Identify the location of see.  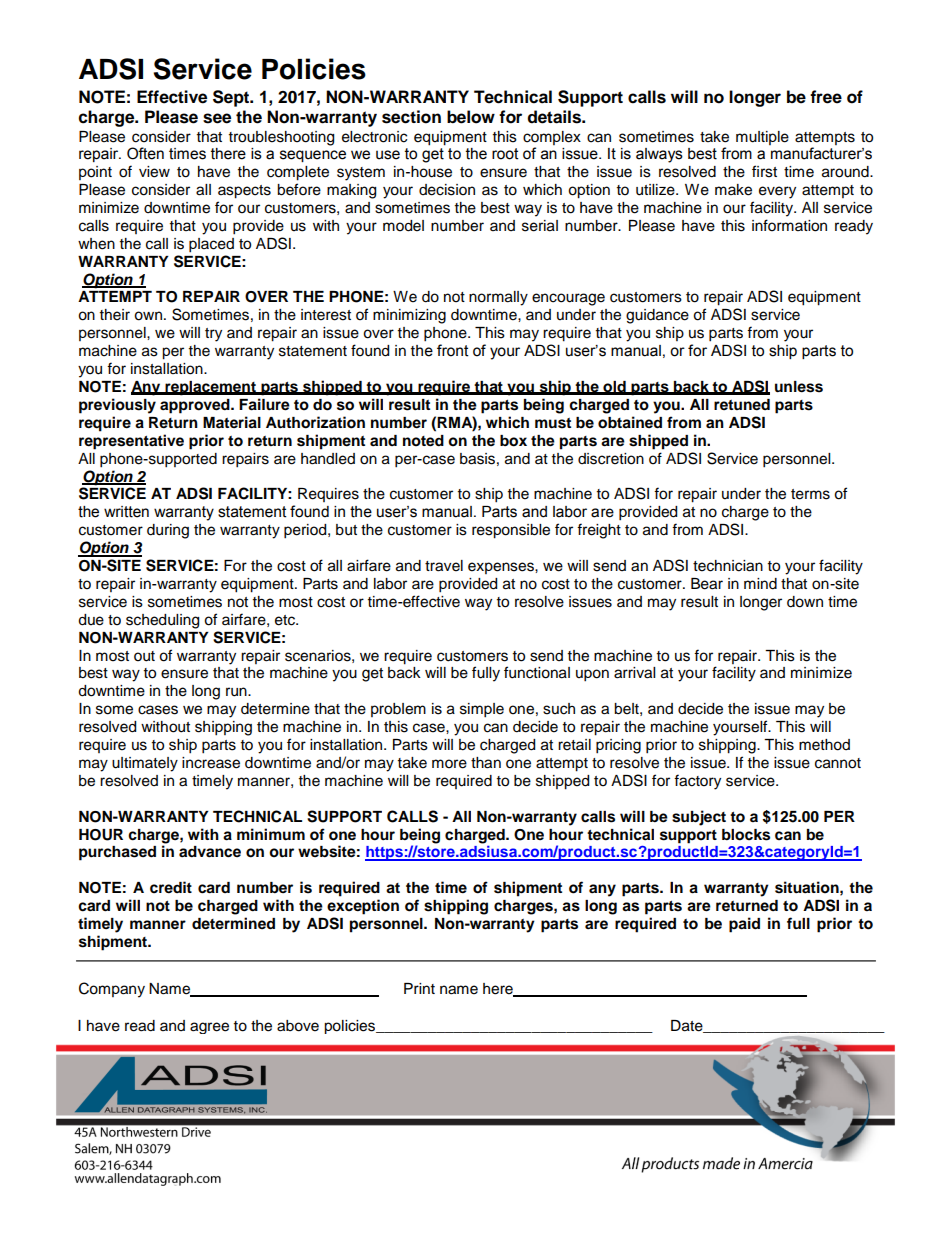
(217, 118).
